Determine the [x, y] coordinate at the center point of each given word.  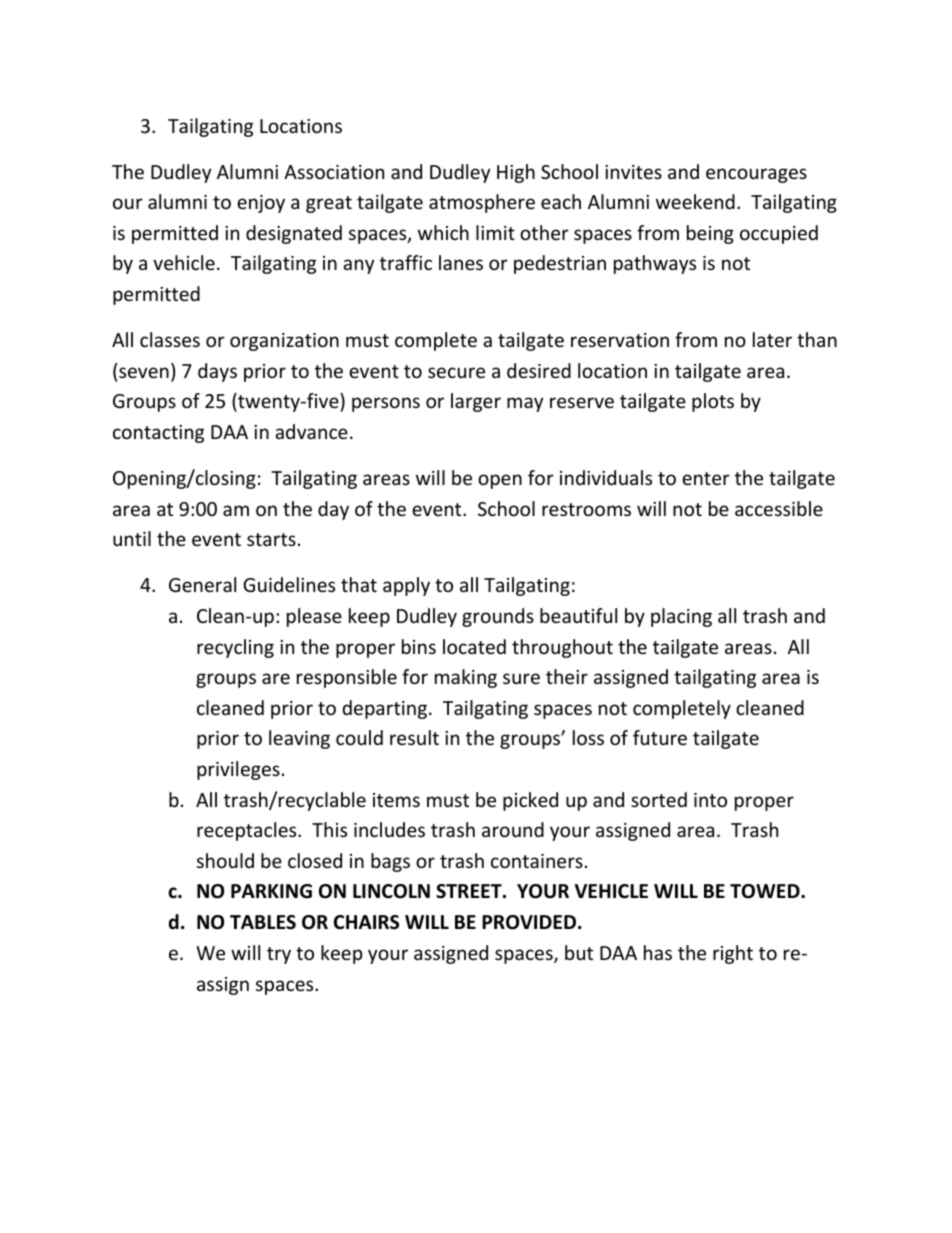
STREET [470, 891]
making [466, 678]
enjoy [261, 204]
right [733, 954]
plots [713, 402]
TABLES [263, 922]
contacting [158, 434]
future [660, 737]
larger [476, 402]
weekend [695, 201]
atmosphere [482, 203]
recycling [235, 648]
